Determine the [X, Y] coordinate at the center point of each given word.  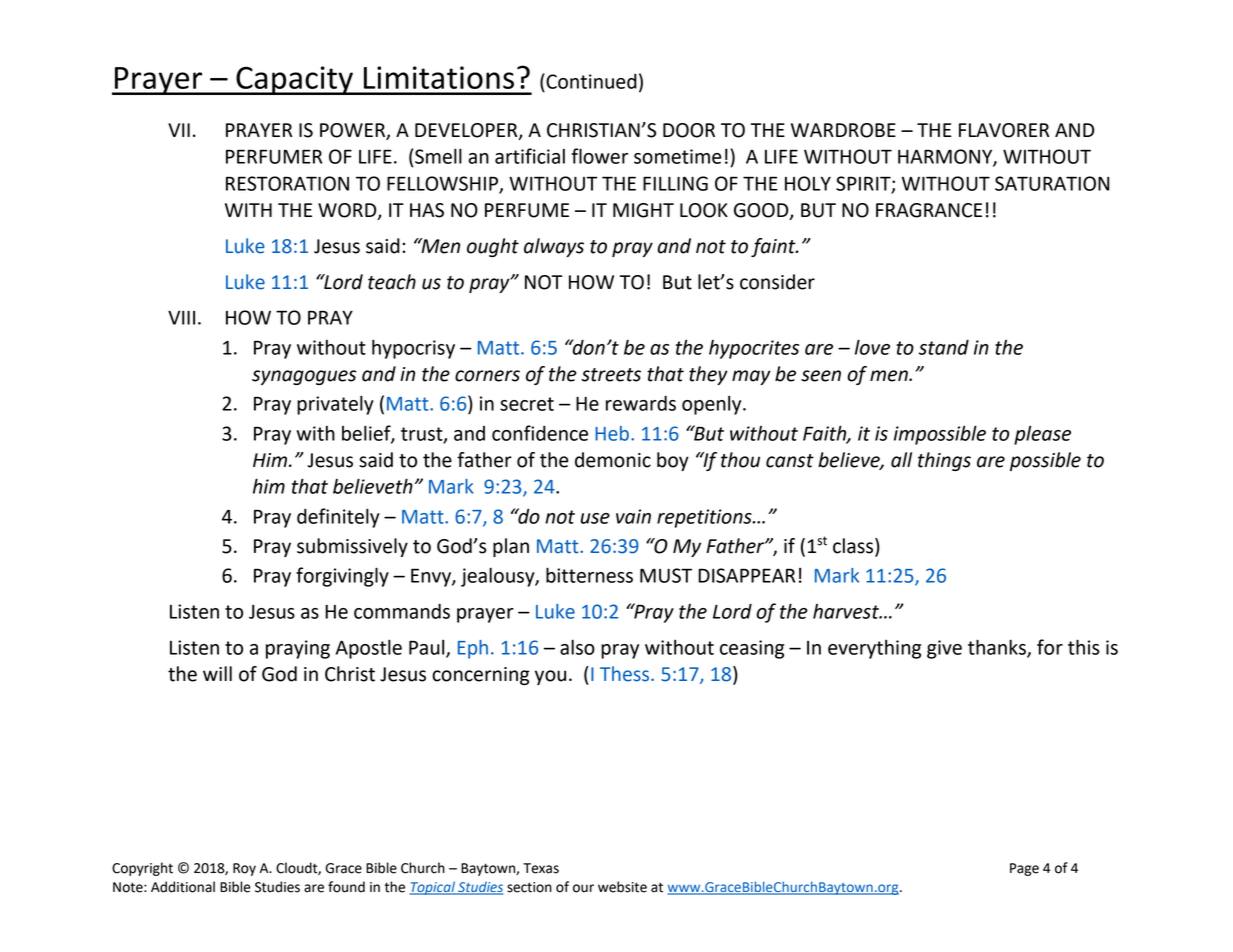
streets [611, 375]
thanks [998, 648]
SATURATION [1052, 183]
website [622, 887]
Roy [244, 869]
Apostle [369, 649]
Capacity [294, 80]
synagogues [304, 377]
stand [944, 347]
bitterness [589, 575]
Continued [590, 81]
